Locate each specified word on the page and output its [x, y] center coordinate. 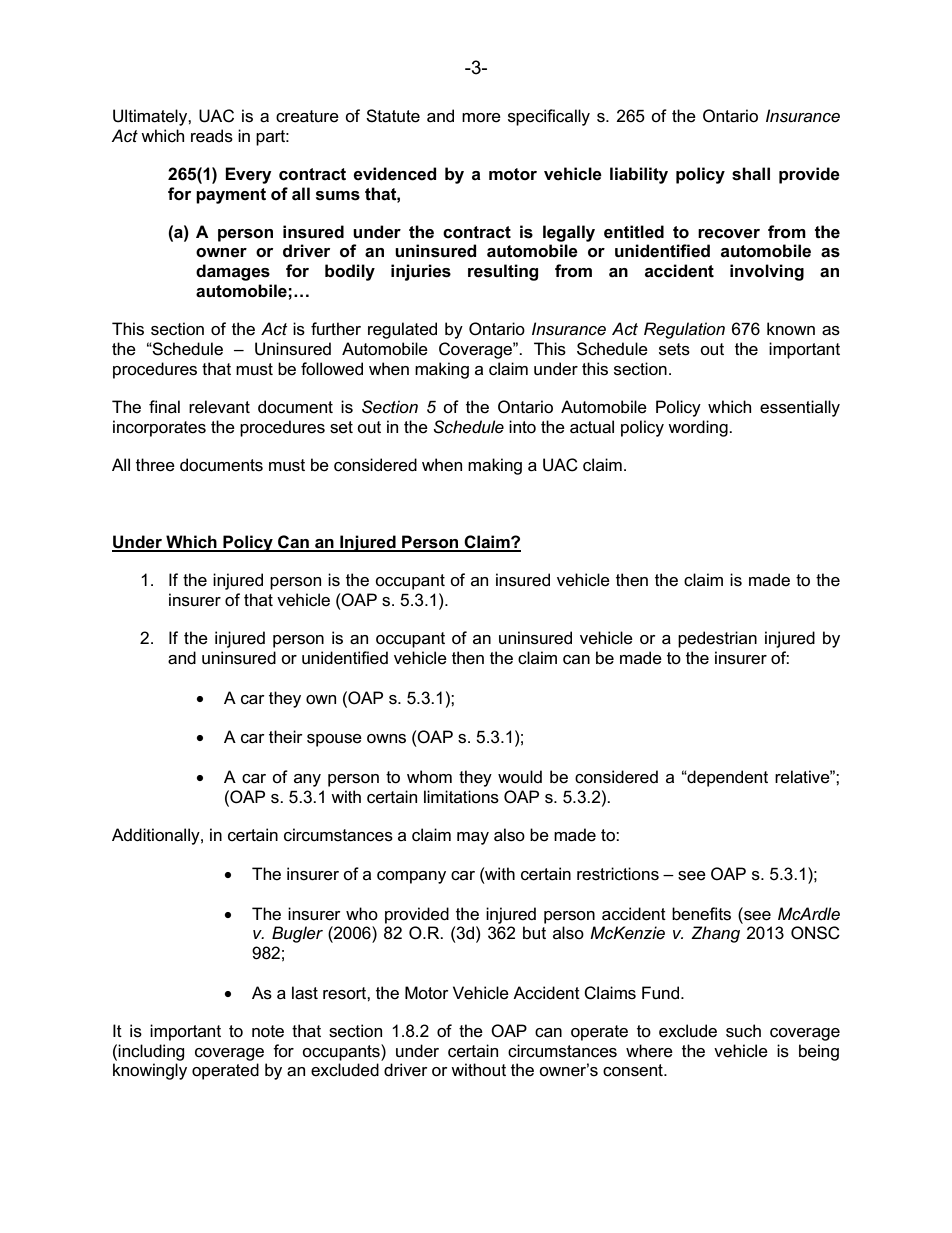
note [268, 1031]
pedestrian [717, 639]
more [481, 118]
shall [751, 174]
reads [212, 136]
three [155, 465]
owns [386, 739]
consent [634, 1070]
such [743, 1031]
